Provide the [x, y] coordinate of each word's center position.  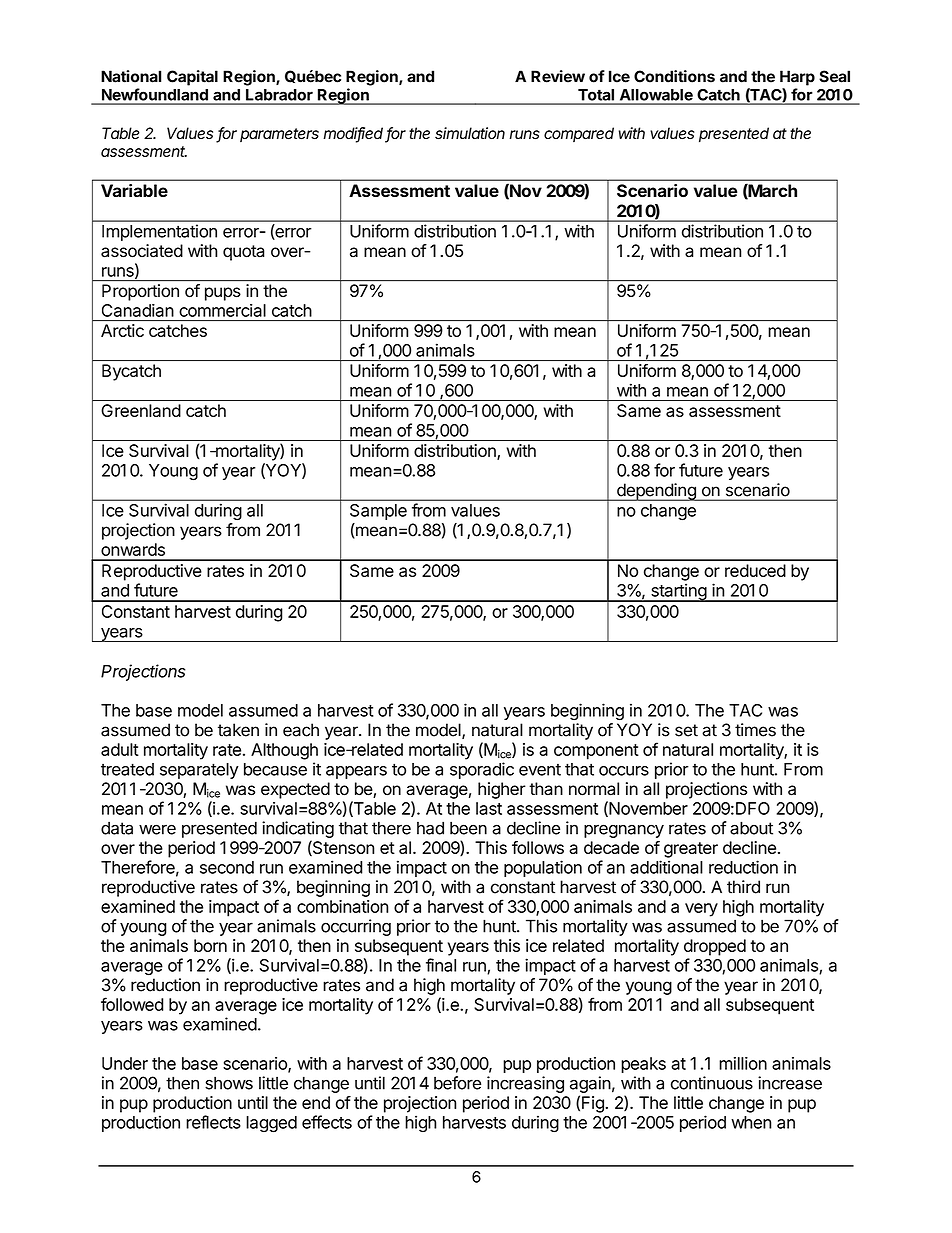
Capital [192, 78]
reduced [755, 570]
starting [678, 592]
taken [238, 730]
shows [229, 1083]
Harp [797, 78]
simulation [470, 133]
